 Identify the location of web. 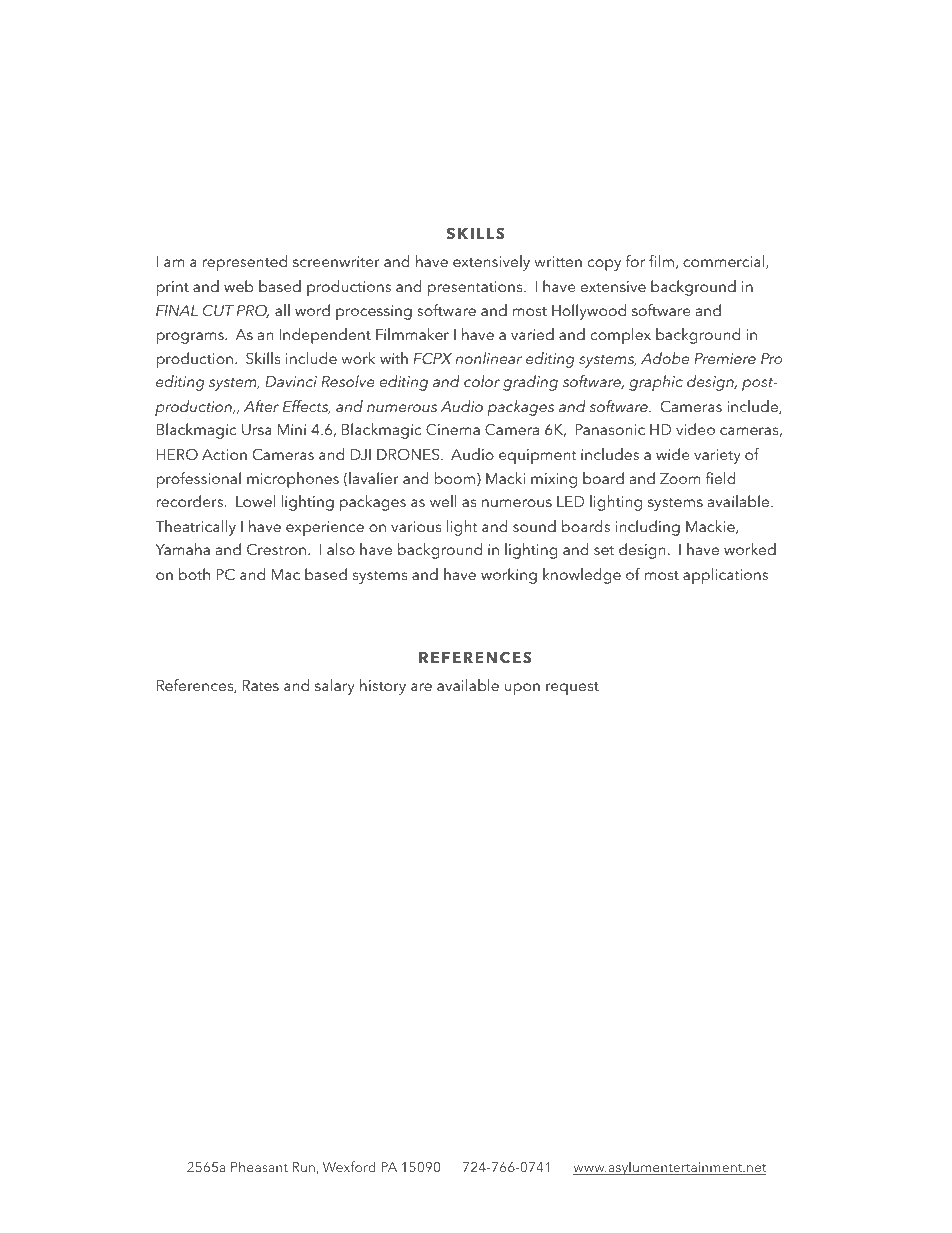
(239, 286).
